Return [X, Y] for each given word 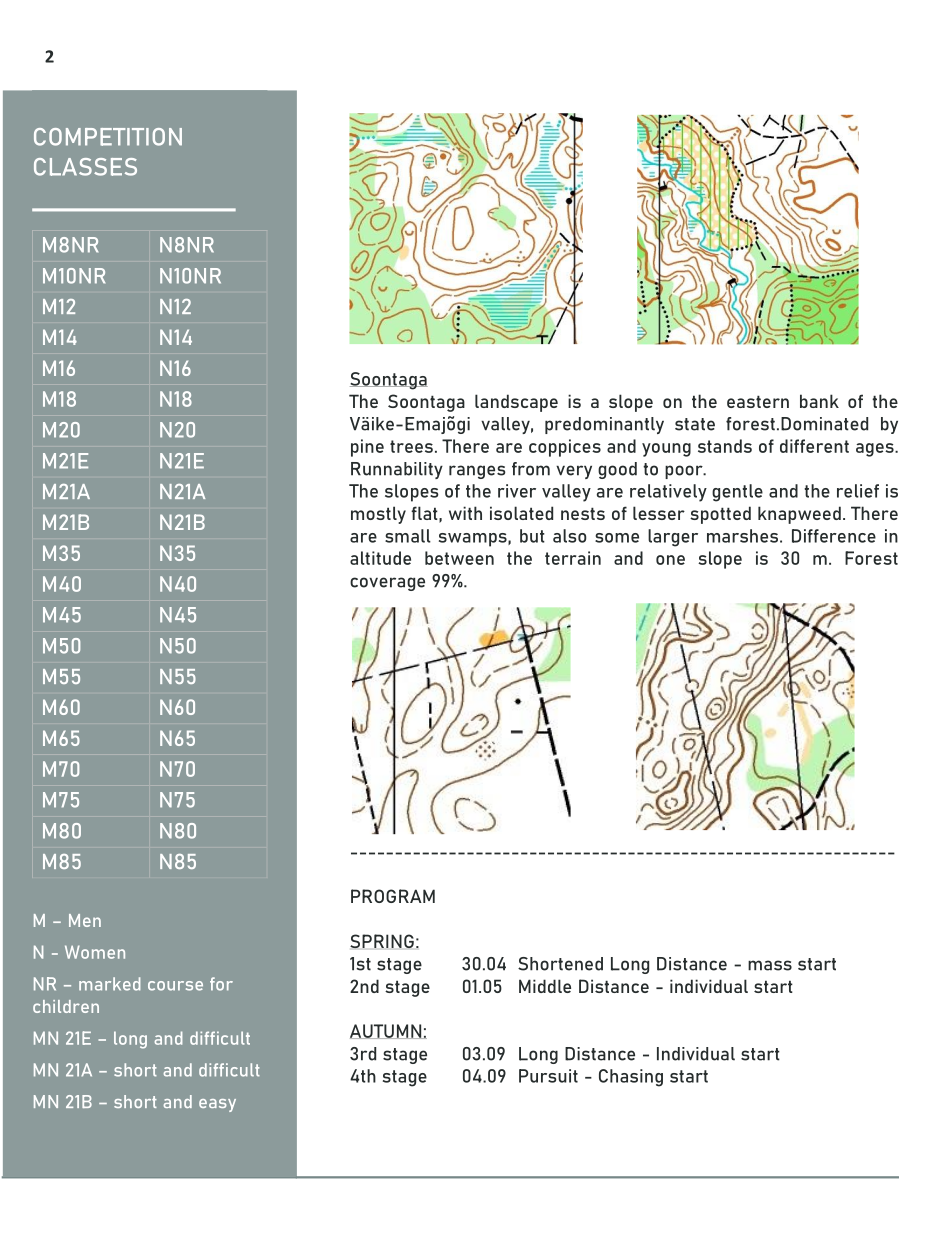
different [814, 446]
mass [770, 965]
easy [217, 1105]
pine [367, 448]
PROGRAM [393, 896]
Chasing [631, 1078]
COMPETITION [108, 137]
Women [95, 952]
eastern [758, 401]
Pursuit [548, 1076]
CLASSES [85, 167]
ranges [477, 472]
